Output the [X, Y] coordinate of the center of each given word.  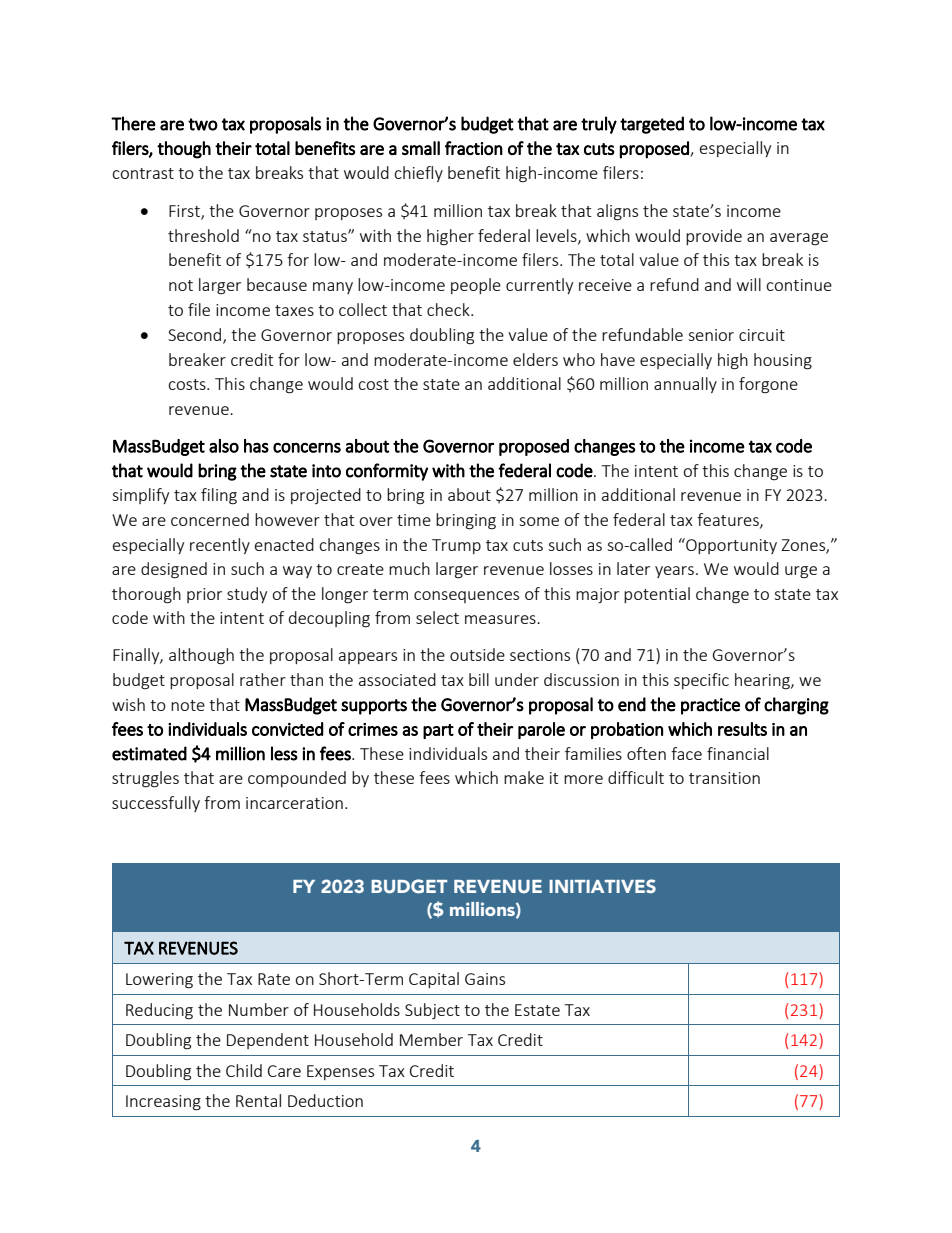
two [203, 124]
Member [431, 1039]
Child [244, 1070]
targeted [652, 125]
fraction [474, 148]
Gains [485, 979]
